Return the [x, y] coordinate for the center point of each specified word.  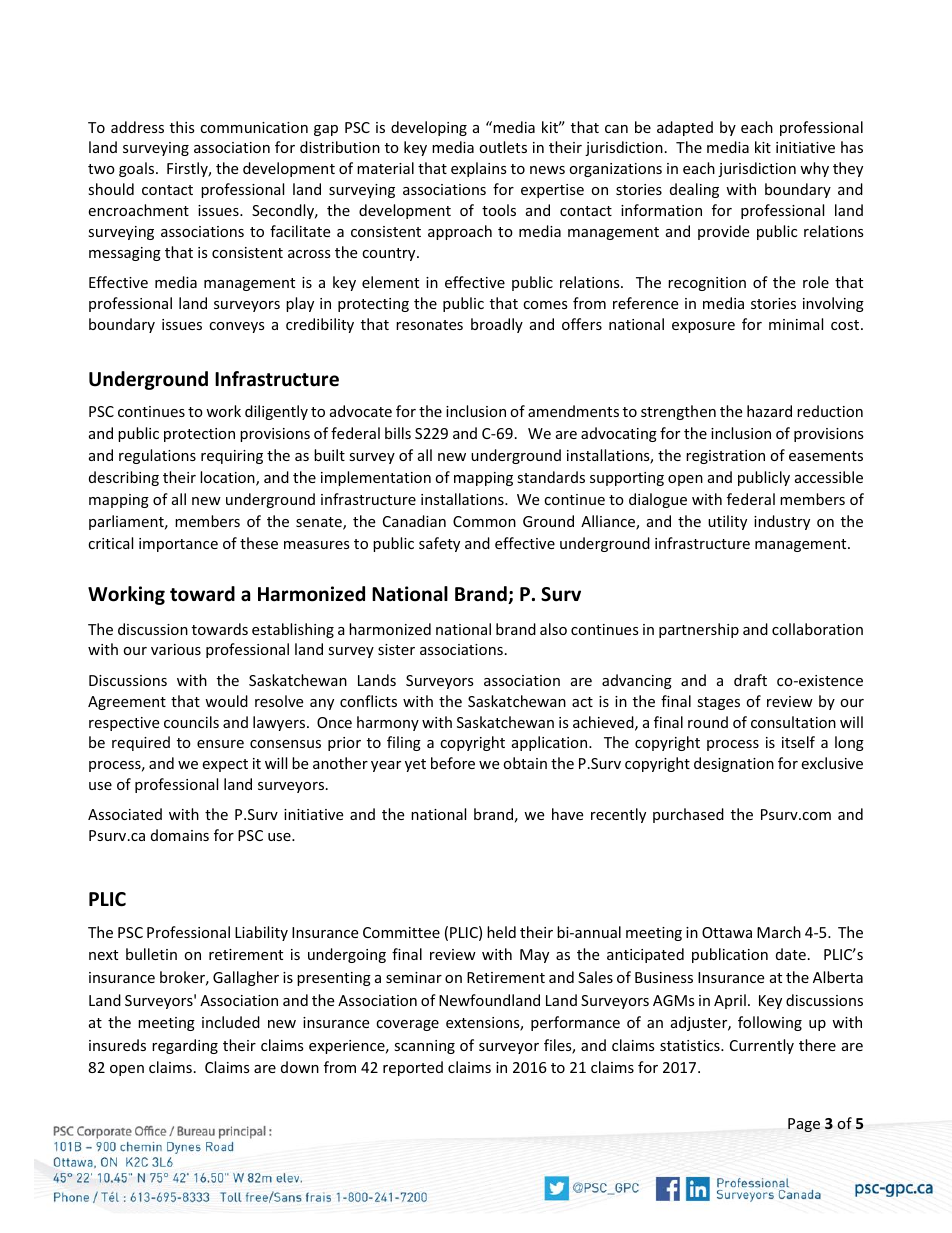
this [182, 127]
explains [479, 169]
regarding [185, 1046]
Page [804, 1125]
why [814, 169]
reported [413, 1068]
